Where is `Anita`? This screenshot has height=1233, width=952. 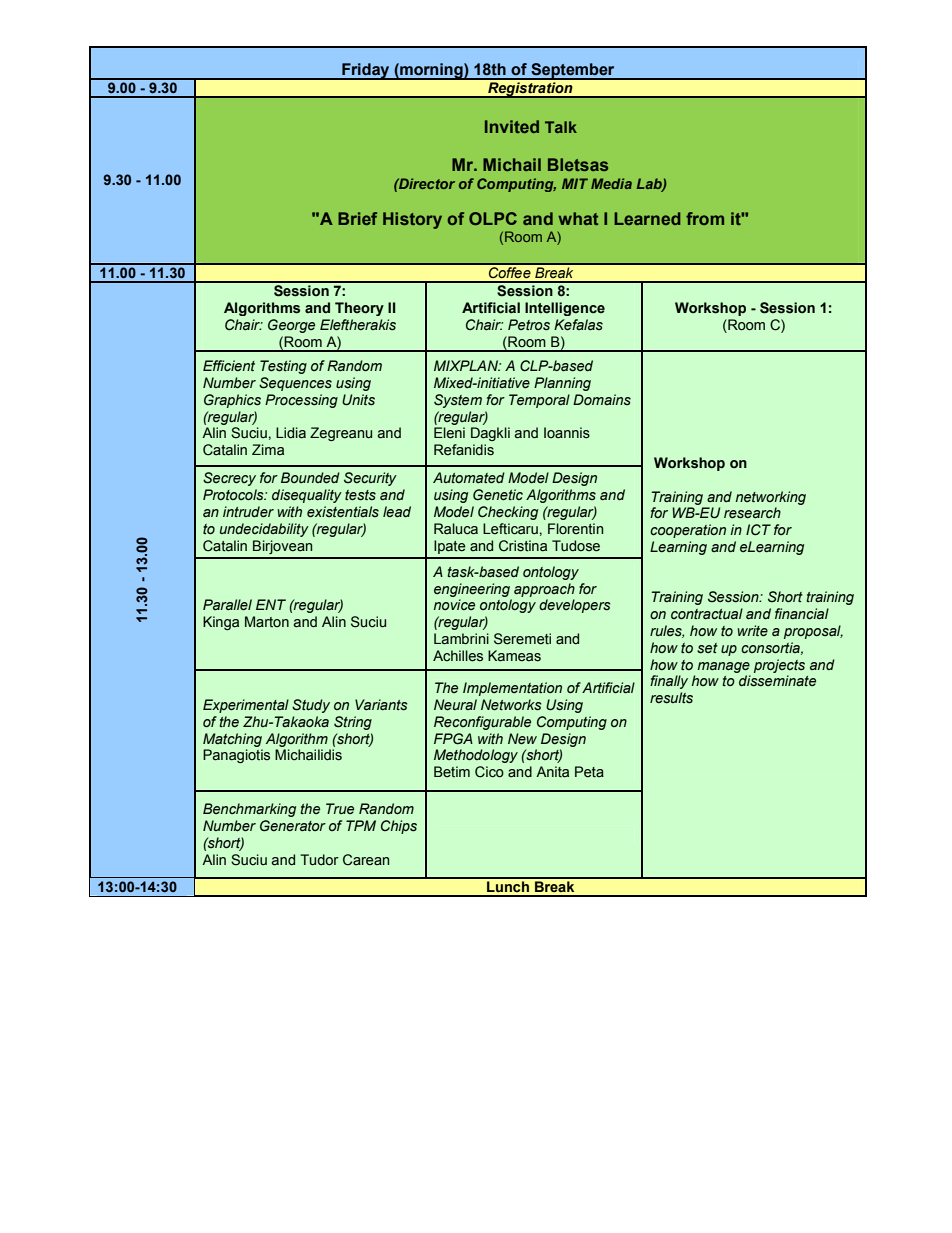
Anita is located at coordinates (552, 772).
